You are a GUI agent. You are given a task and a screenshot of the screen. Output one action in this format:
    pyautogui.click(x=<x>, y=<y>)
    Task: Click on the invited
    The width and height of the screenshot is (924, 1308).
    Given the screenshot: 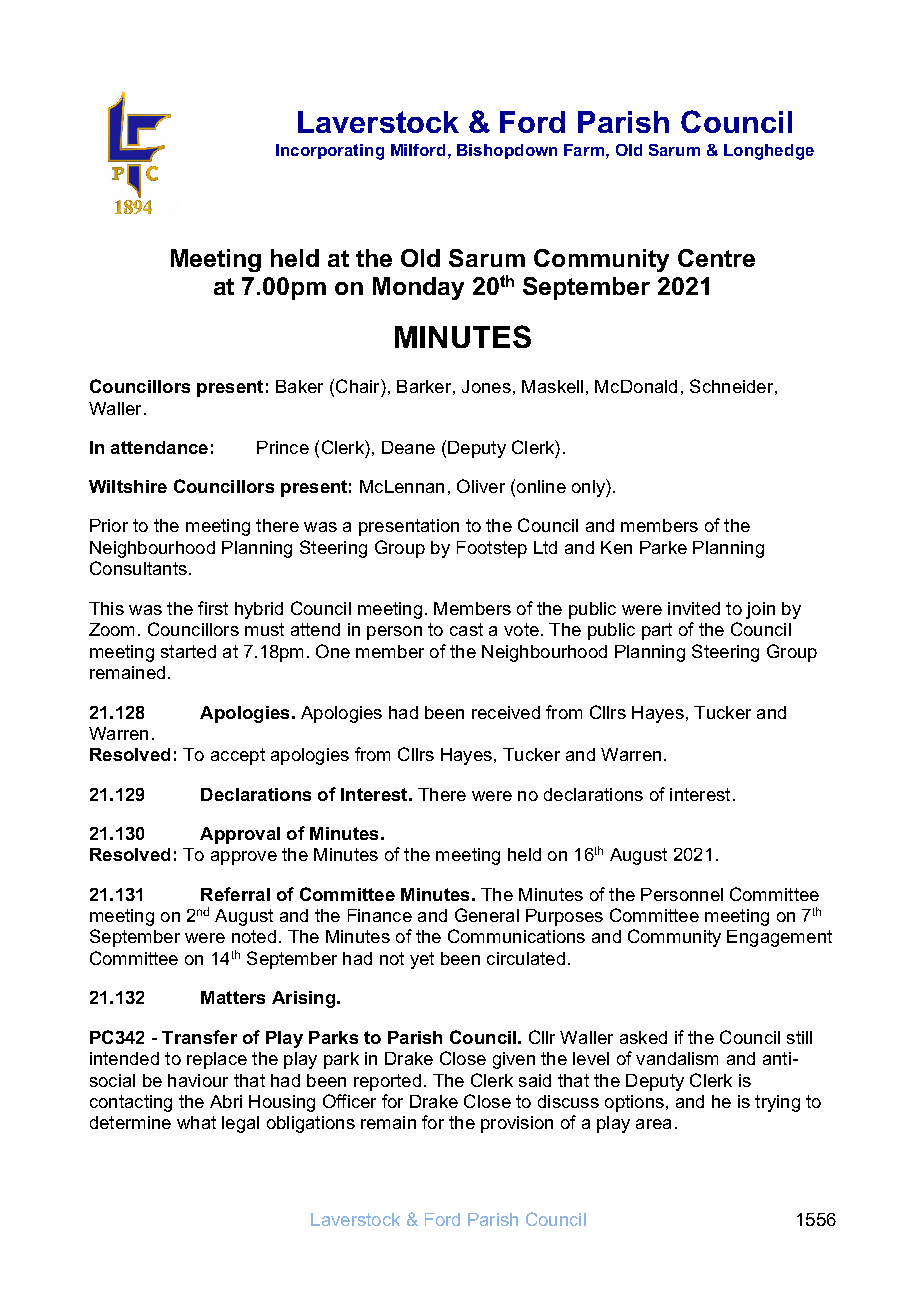 What is the action you would take?
    pyautogui.click(x=694, y=608)
